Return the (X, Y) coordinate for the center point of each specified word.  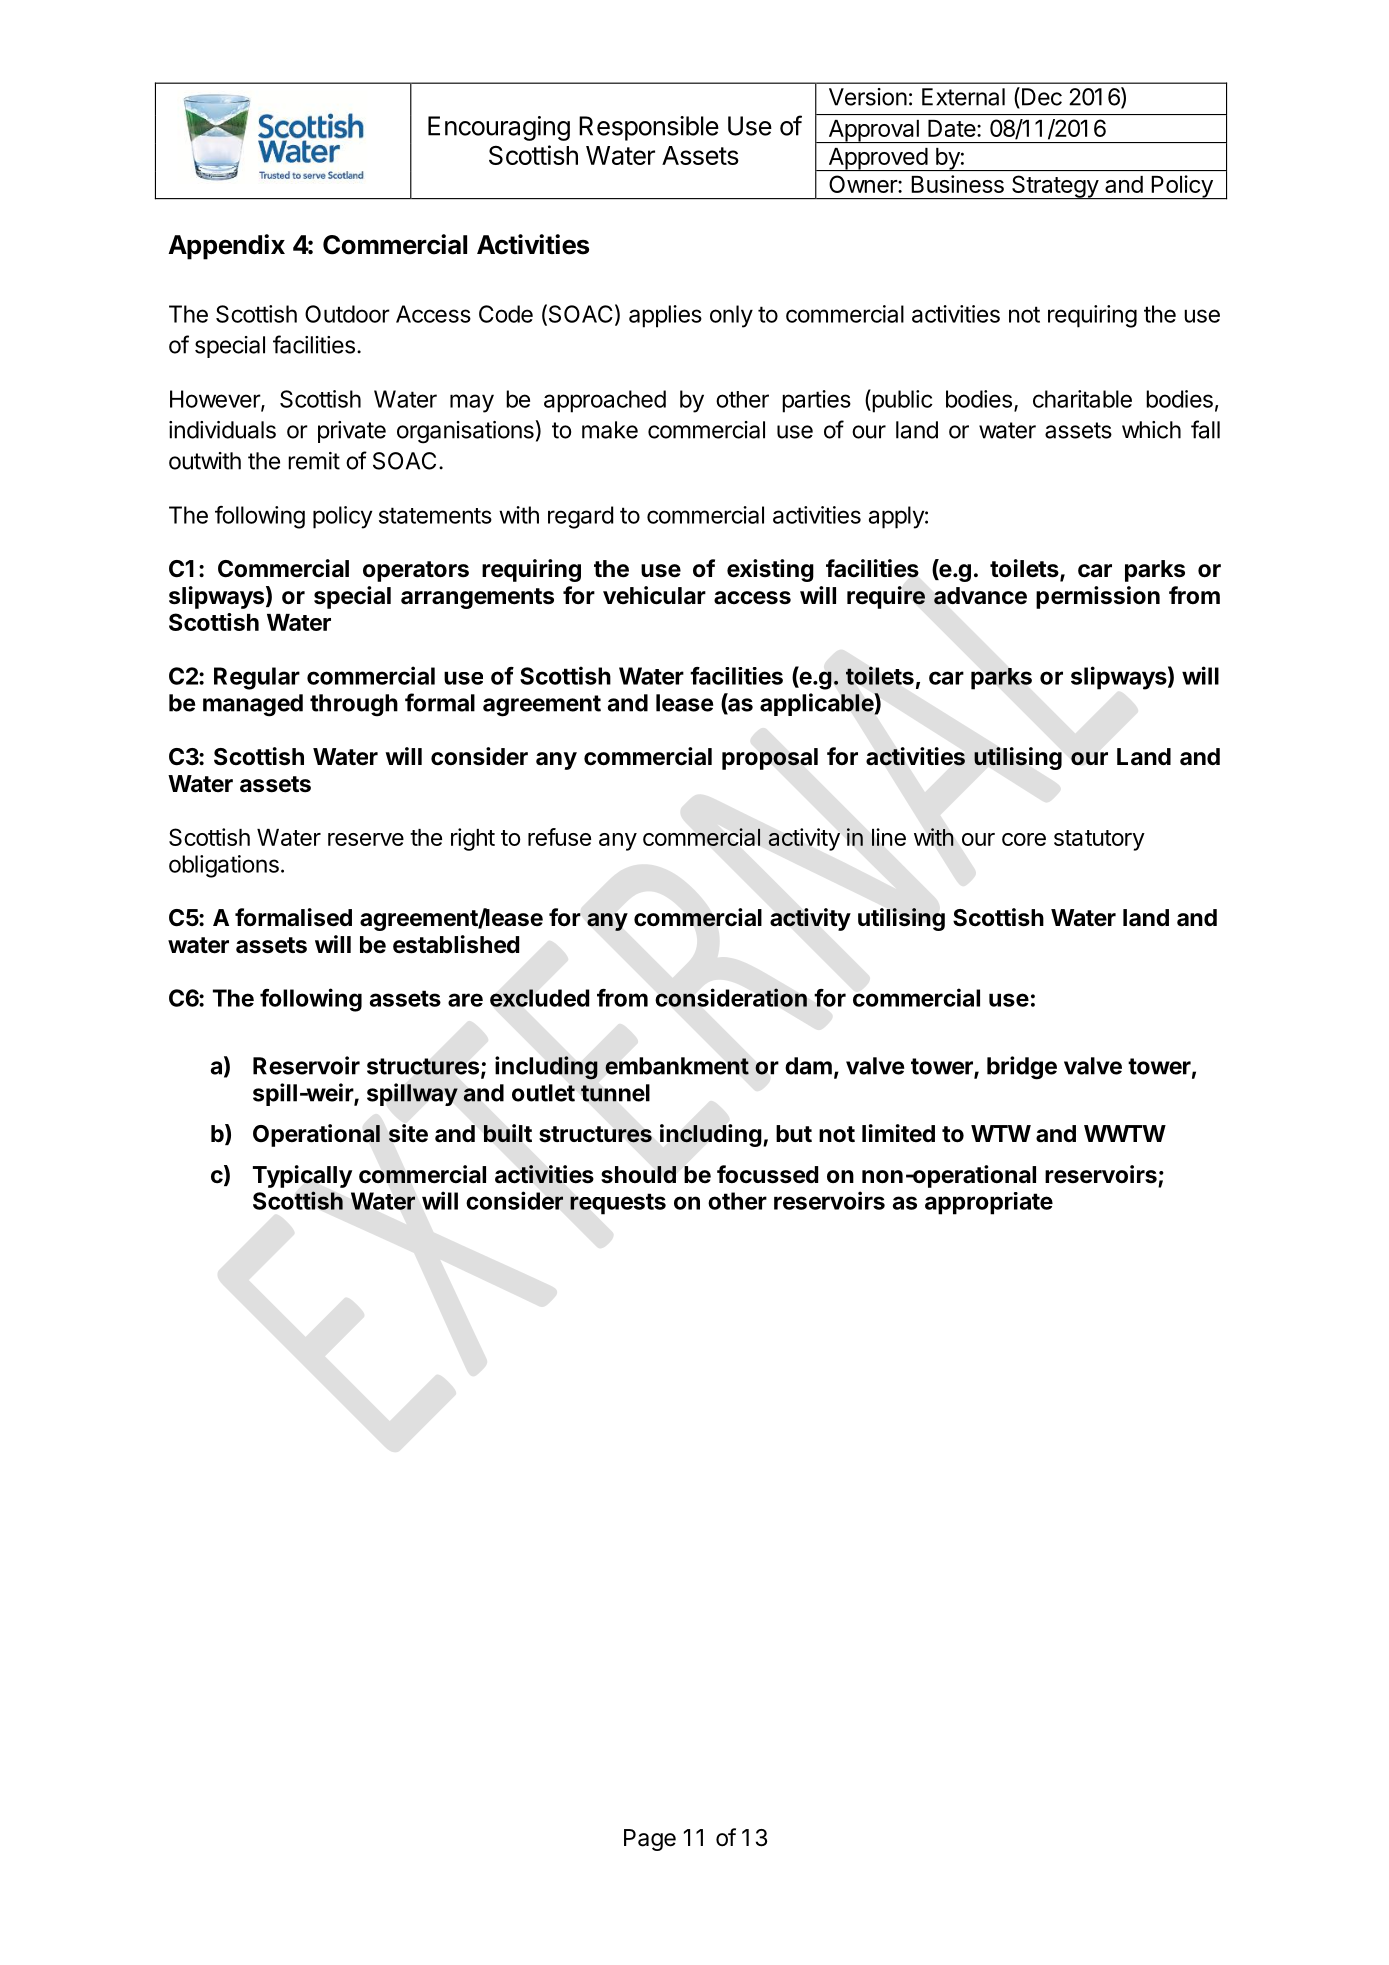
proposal (770, 759)
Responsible (649, 128)
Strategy (1055, 187)
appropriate (989, 1203)
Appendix (226, 247)
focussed (767, 1174)
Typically (302, 1176)
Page (650, 1840)
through (354, 705)
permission (1098, 597)
